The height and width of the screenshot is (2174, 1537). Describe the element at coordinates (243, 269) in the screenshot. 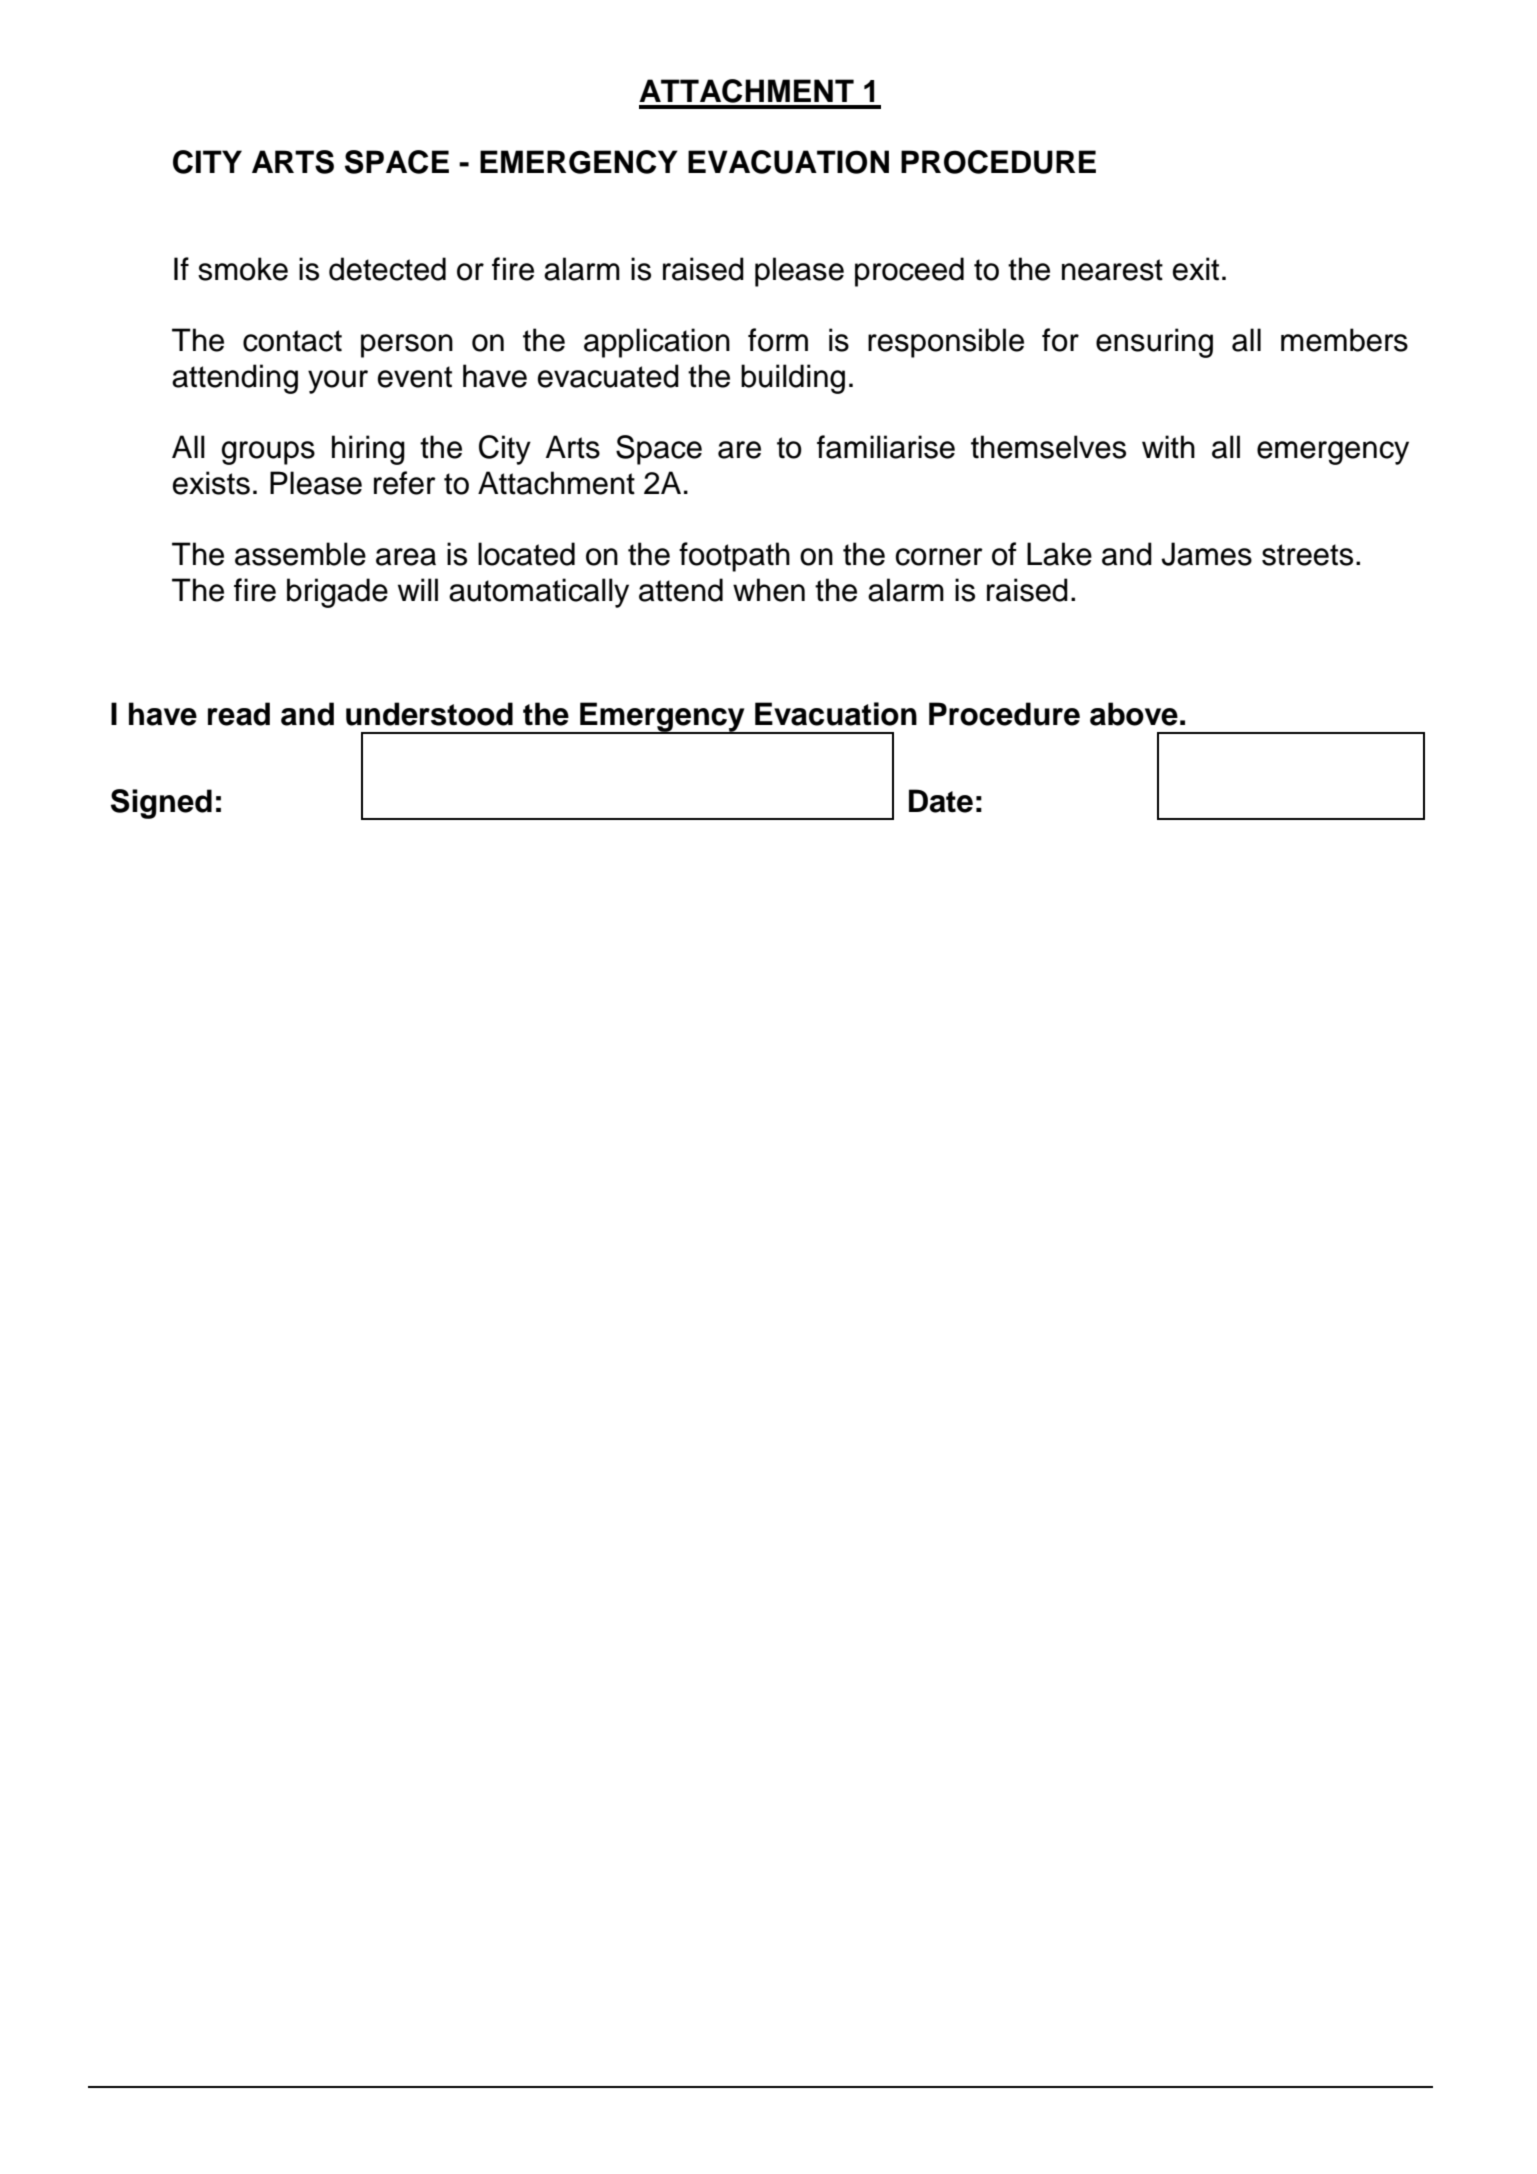

I see `smoke` at that location.
